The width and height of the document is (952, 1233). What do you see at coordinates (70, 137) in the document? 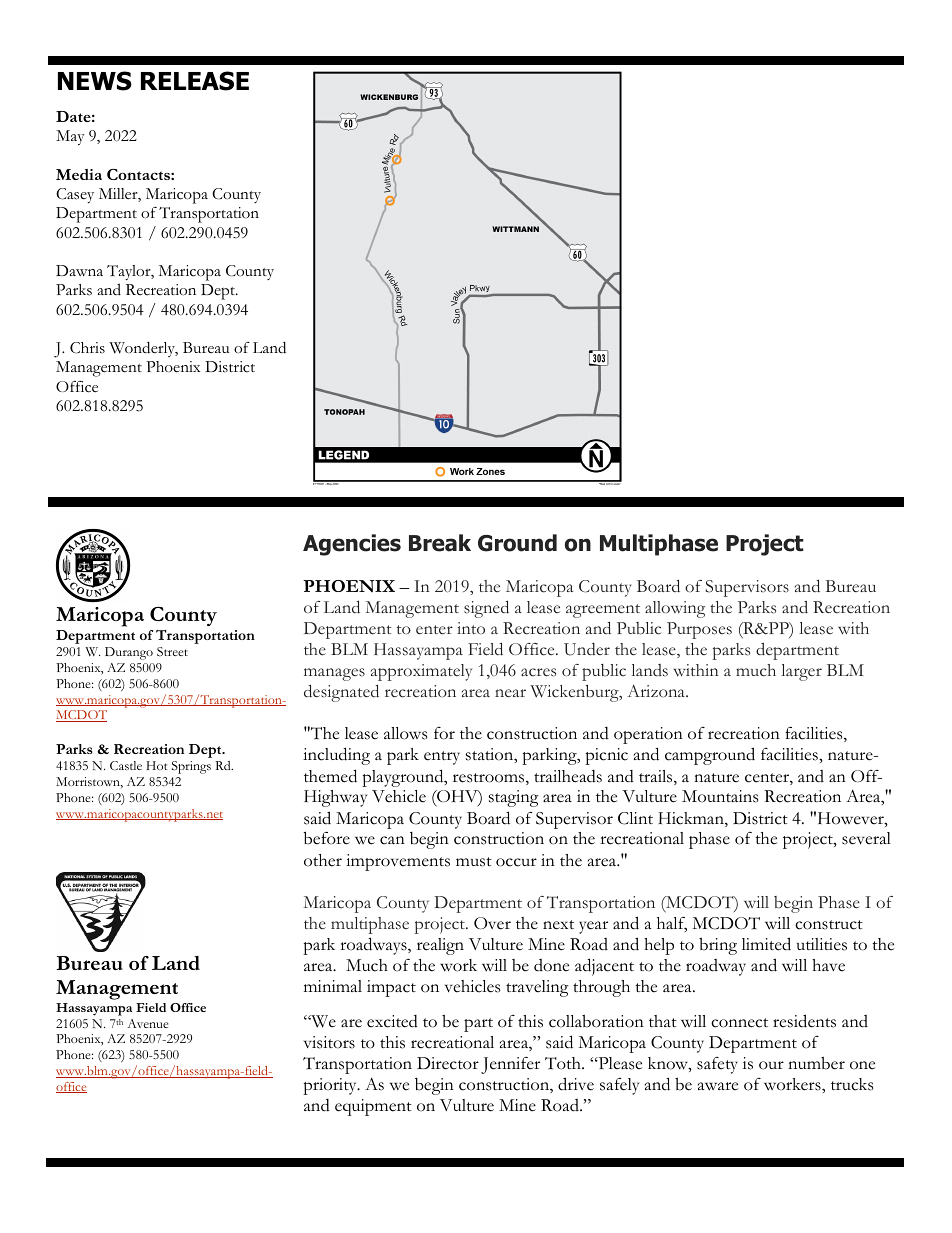
I see `May` at bounding box center [70, 137].
